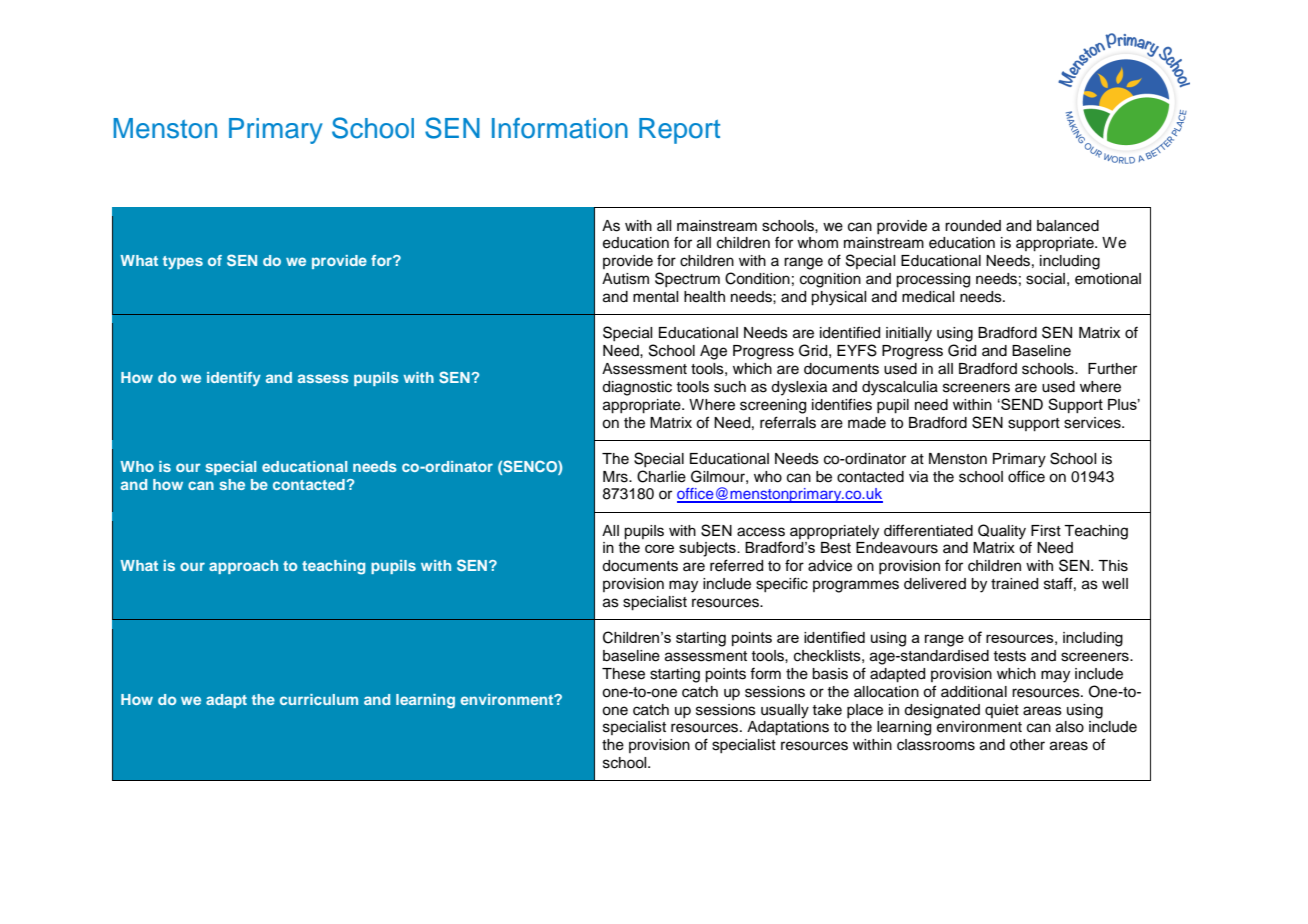  I want to click on trained, so click(1014, 584).
